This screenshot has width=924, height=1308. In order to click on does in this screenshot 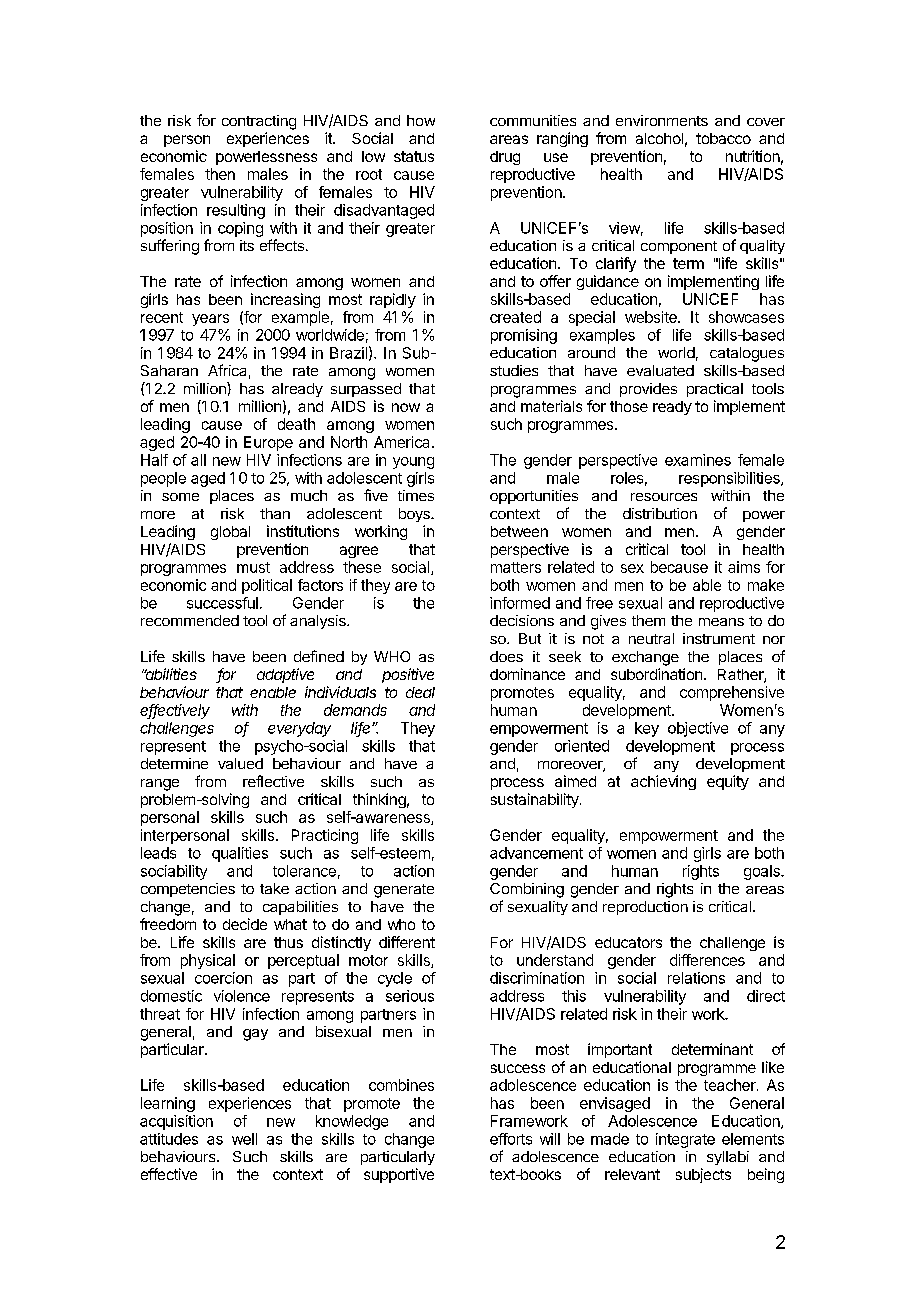, I will do `click(506, 656)`.
